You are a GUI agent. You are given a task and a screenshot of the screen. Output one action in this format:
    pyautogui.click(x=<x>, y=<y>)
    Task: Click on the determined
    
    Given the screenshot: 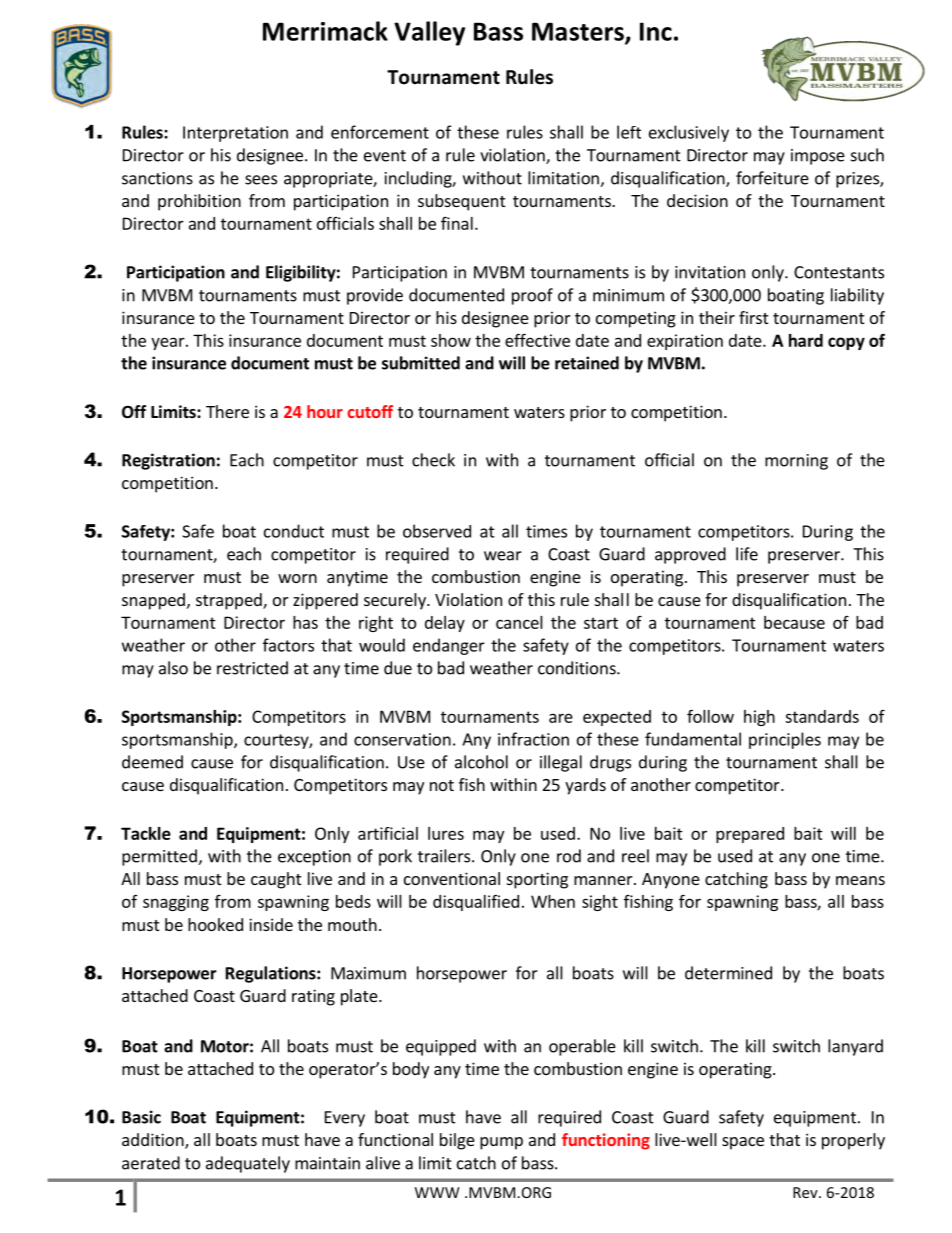 What is the action you would take?
    pyautogui.click(x=728, y=973)
